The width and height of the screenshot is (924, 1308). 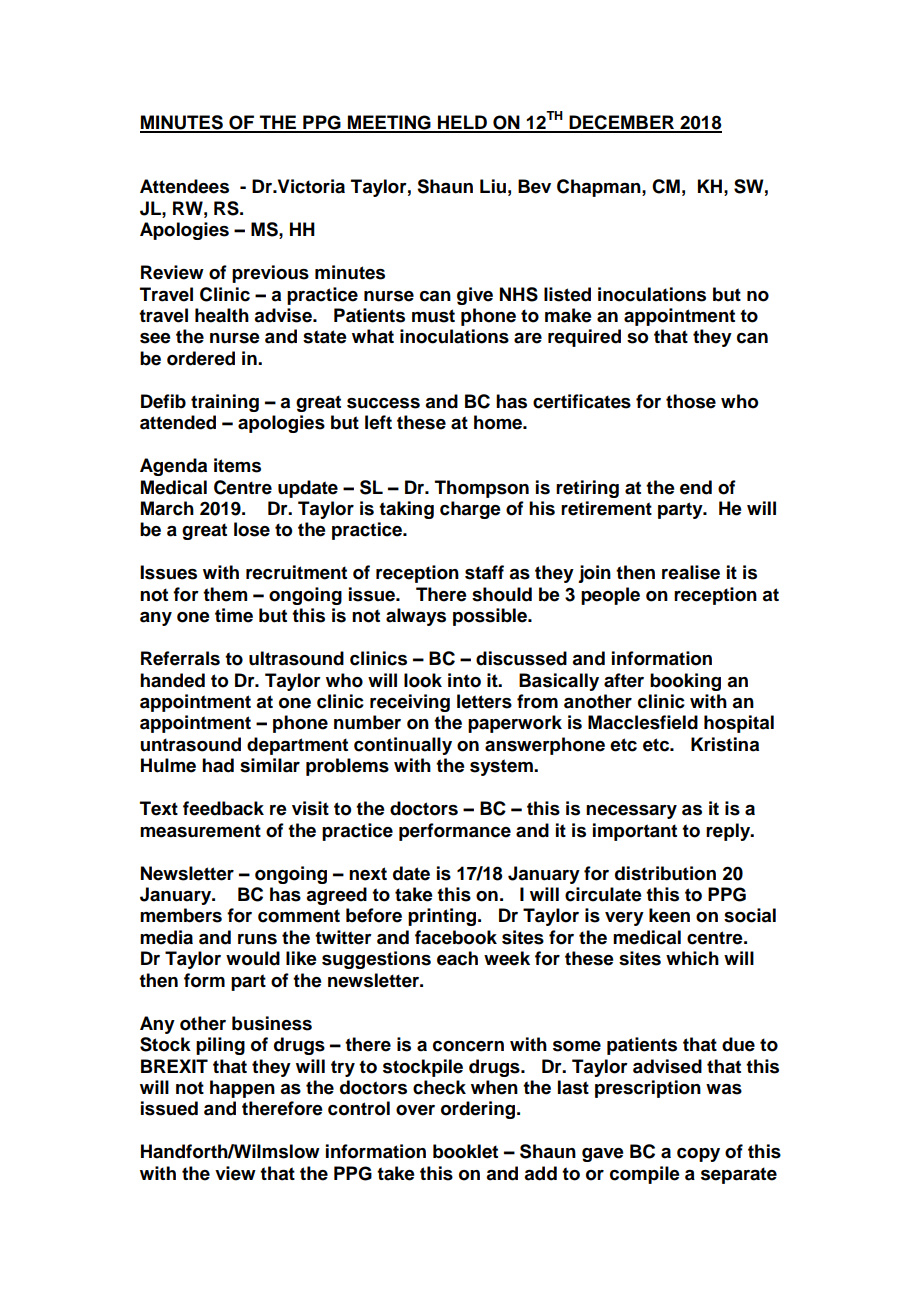 I want to click on Liu, so click(x=493, y=186).
